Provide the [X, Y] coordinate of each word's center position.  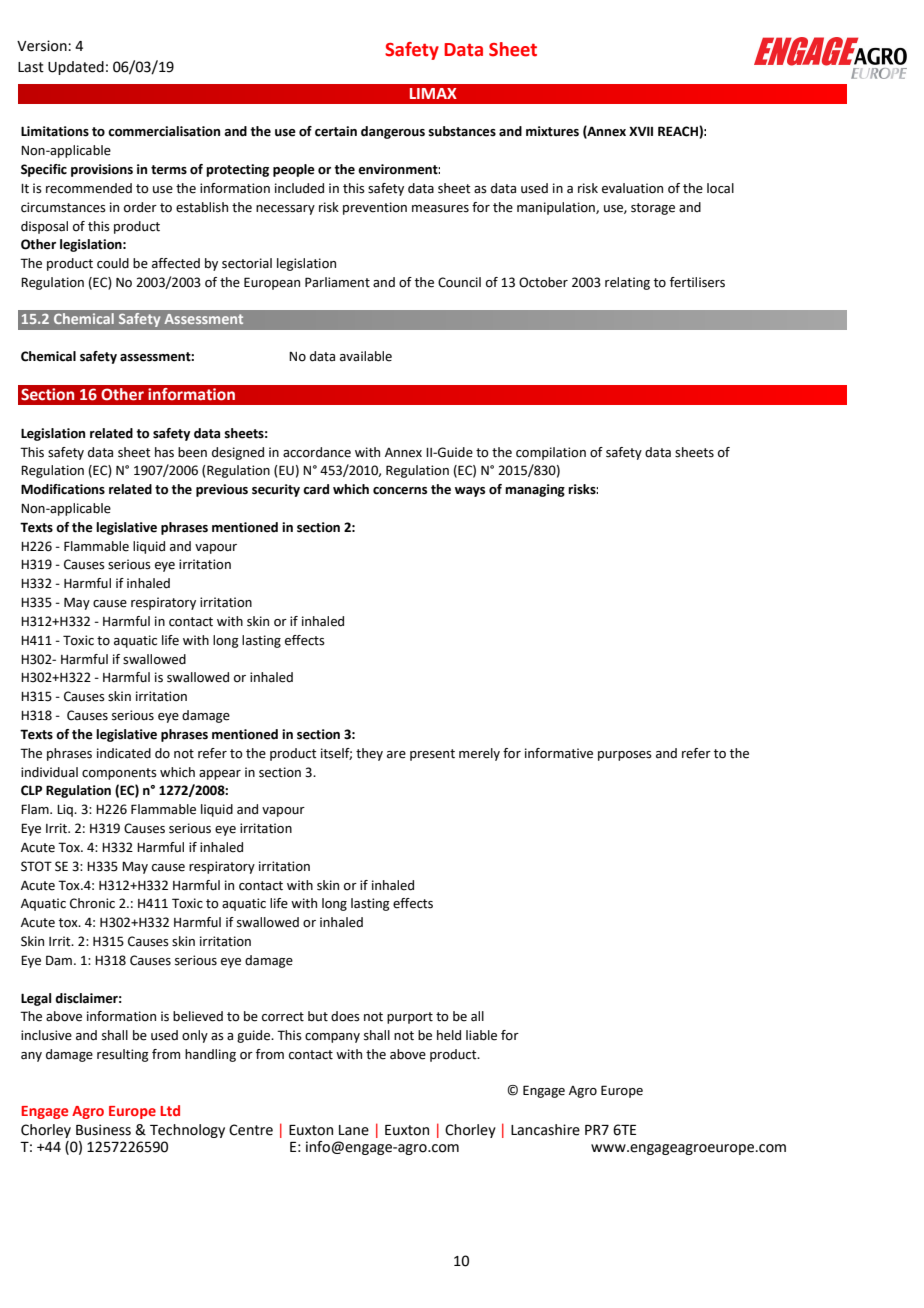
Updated [76, 68]
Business [103, 1130]
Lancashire [545, 1130]
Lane [354, 1130]
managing [535, 490]
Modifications [63, 489]
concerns [400, 491]
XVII [641, 131]
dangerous [393, 132]
